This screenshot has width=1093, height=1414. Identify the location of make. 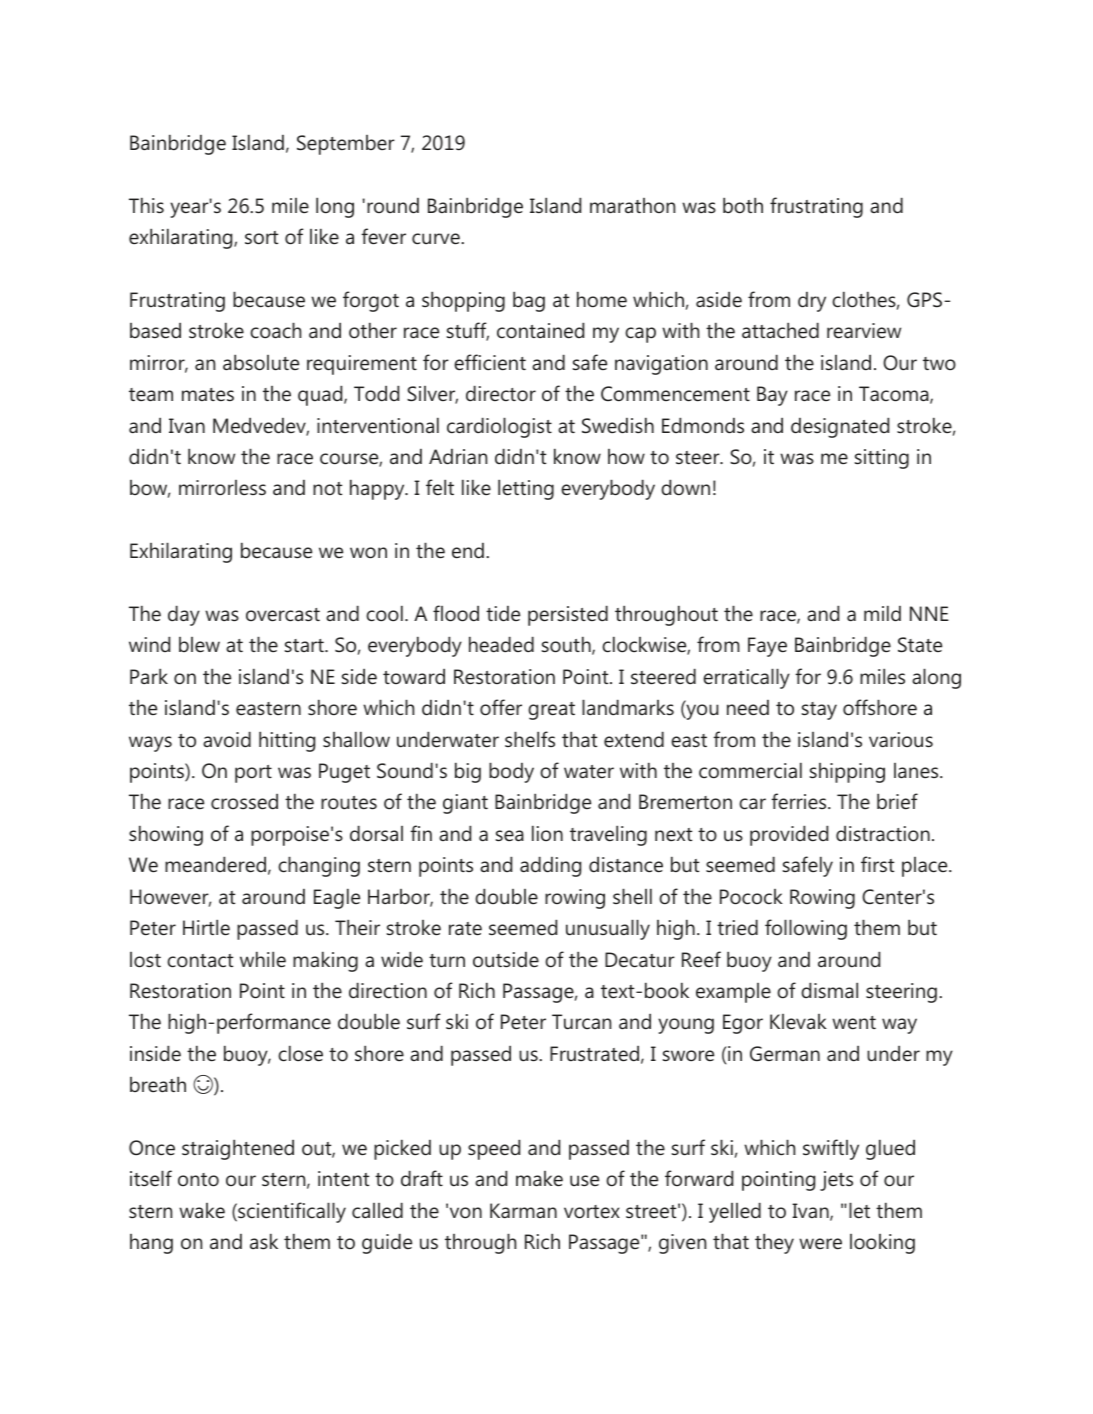
(539, 1179).
